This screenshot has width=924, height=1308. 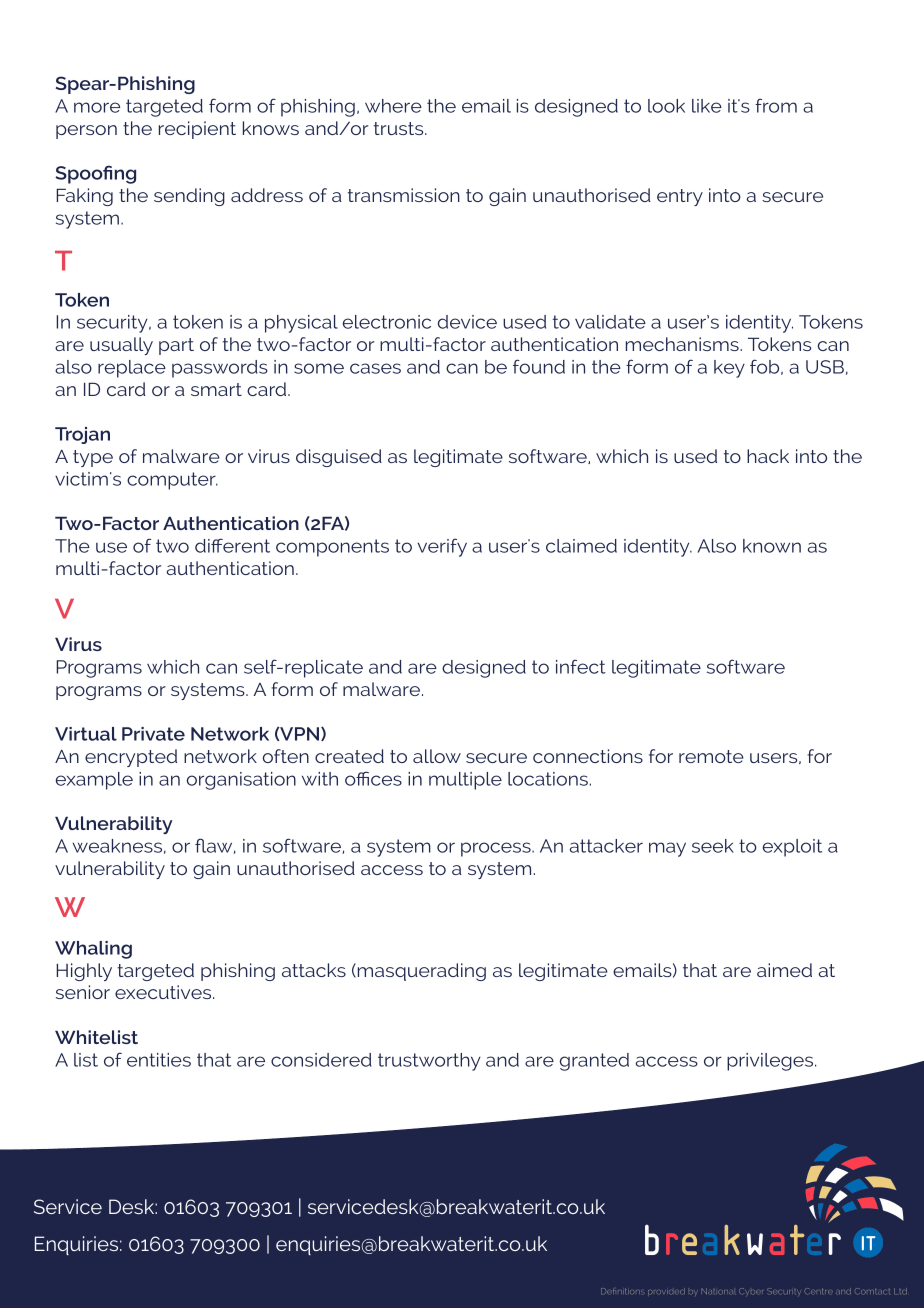 What do you see at coordinates (153, 734) in the screenshot?
I see `Private` at bounding box center [153, 734].
